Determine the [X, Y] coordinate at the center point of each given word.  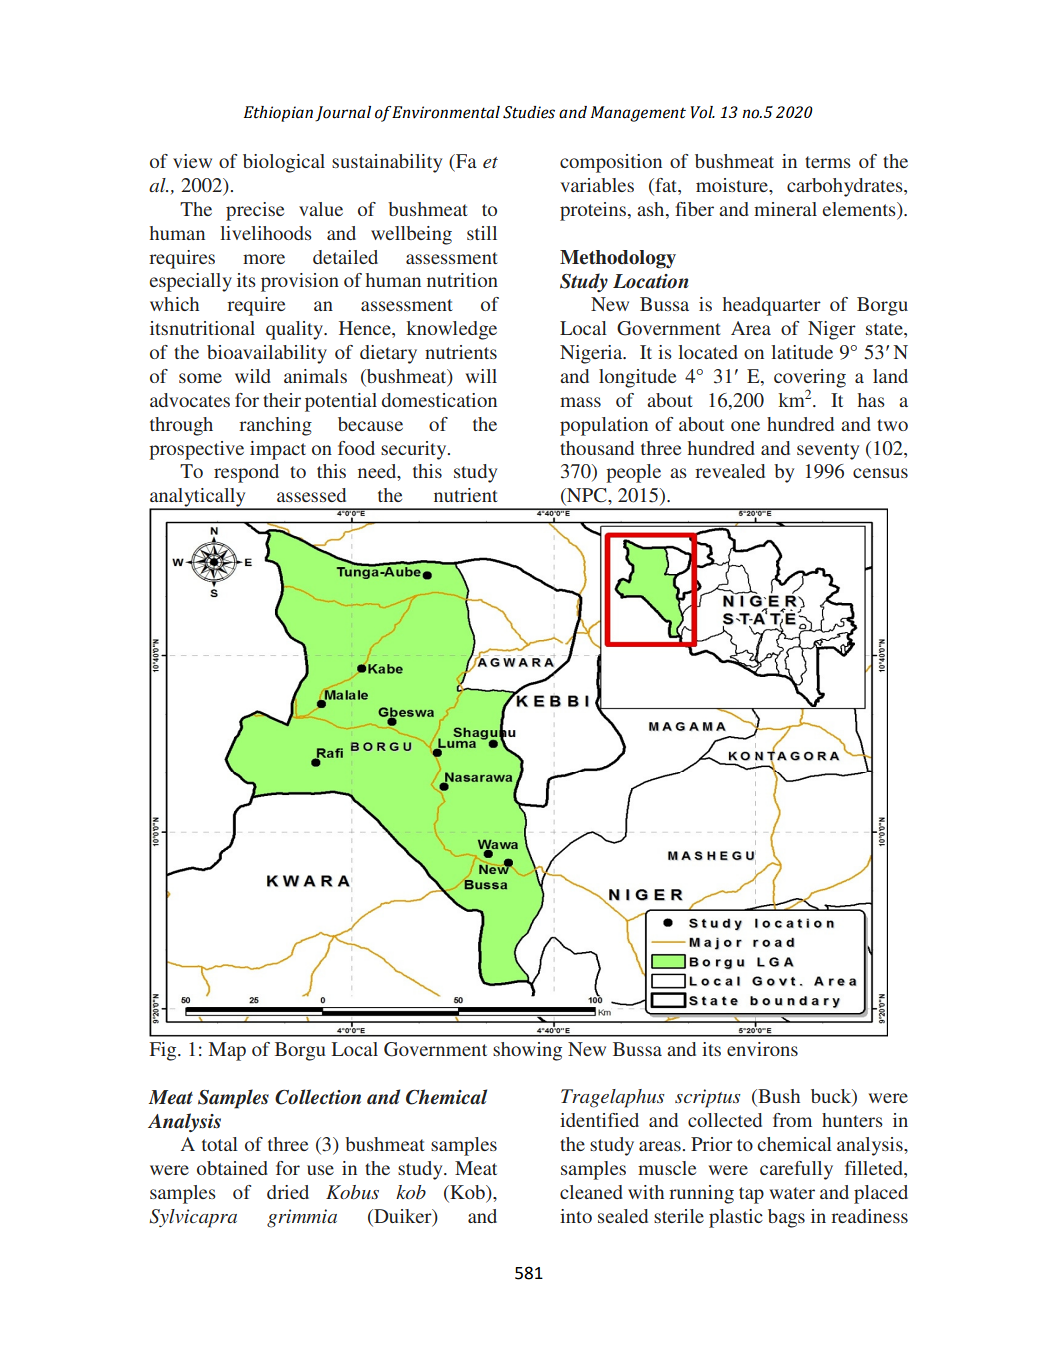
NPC [587, 496]
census [880, 473]
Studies [529, 112]
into [576, 1216]
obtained [232, 1168]
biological [284, 163]
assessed [311, 495]
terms [828, 162]
